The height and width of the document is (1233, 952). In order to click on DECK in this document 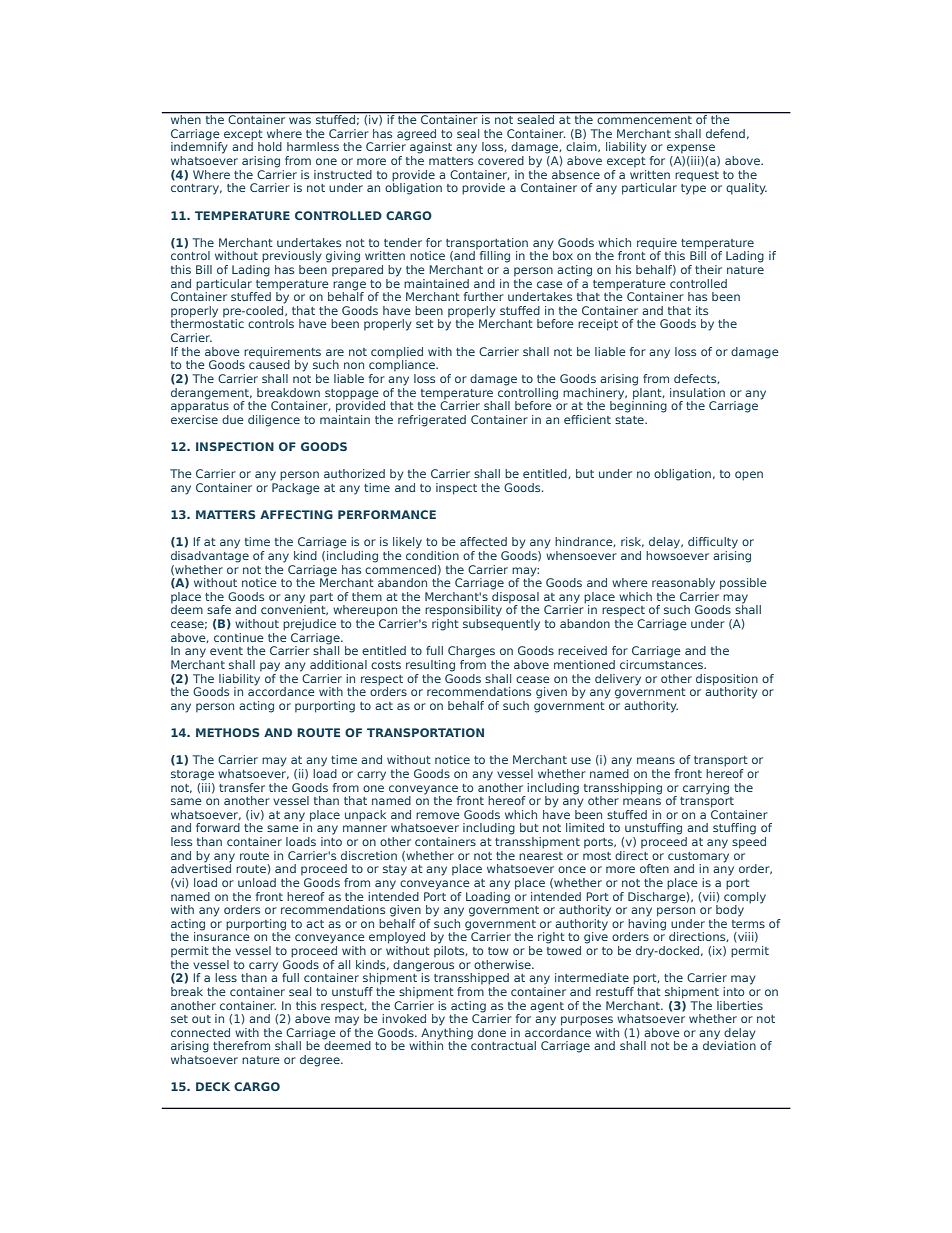, I will do `click(213, 1086)`.
